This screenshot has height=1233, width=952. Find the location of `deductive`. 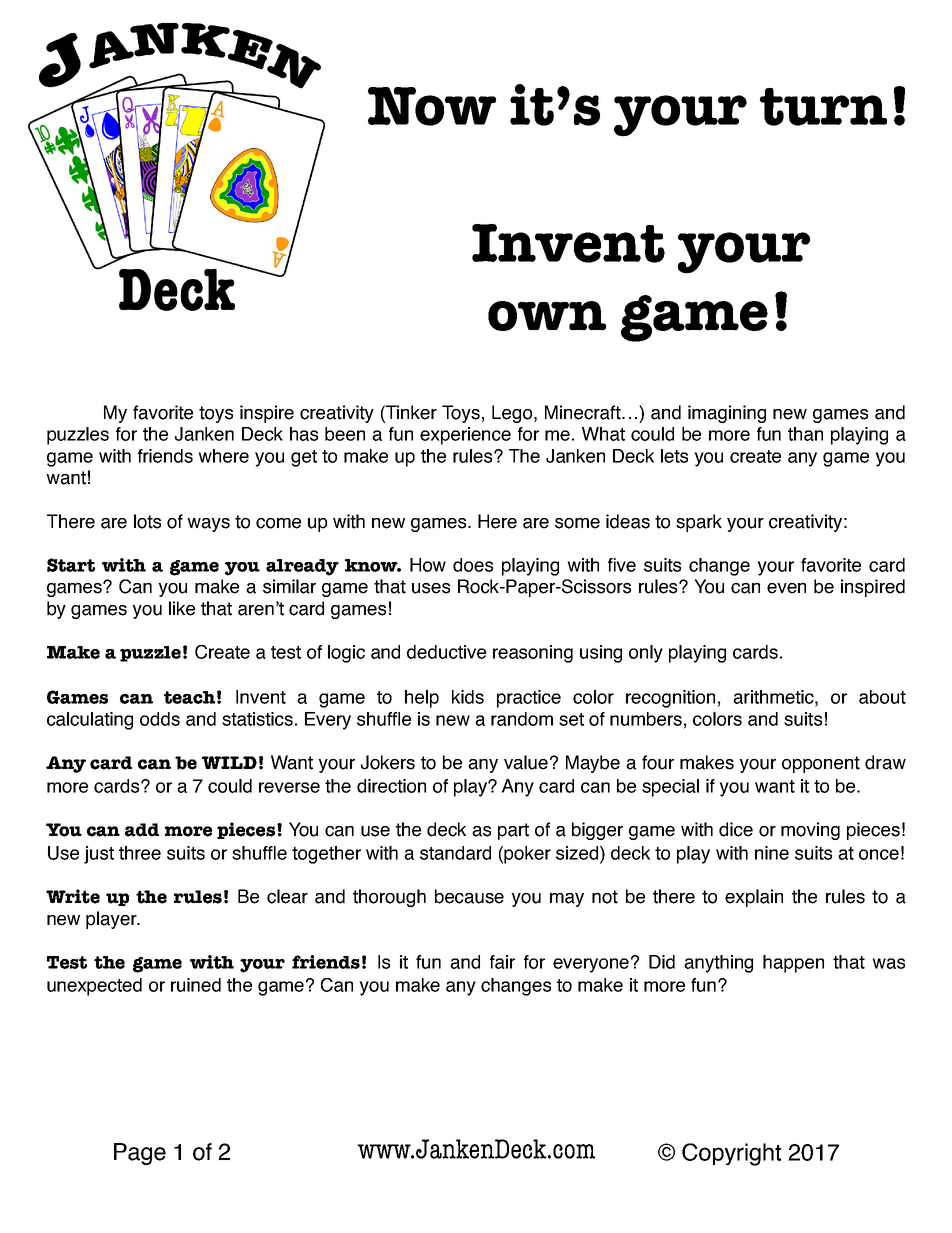

deductive is located at coordinates (446, 652).
